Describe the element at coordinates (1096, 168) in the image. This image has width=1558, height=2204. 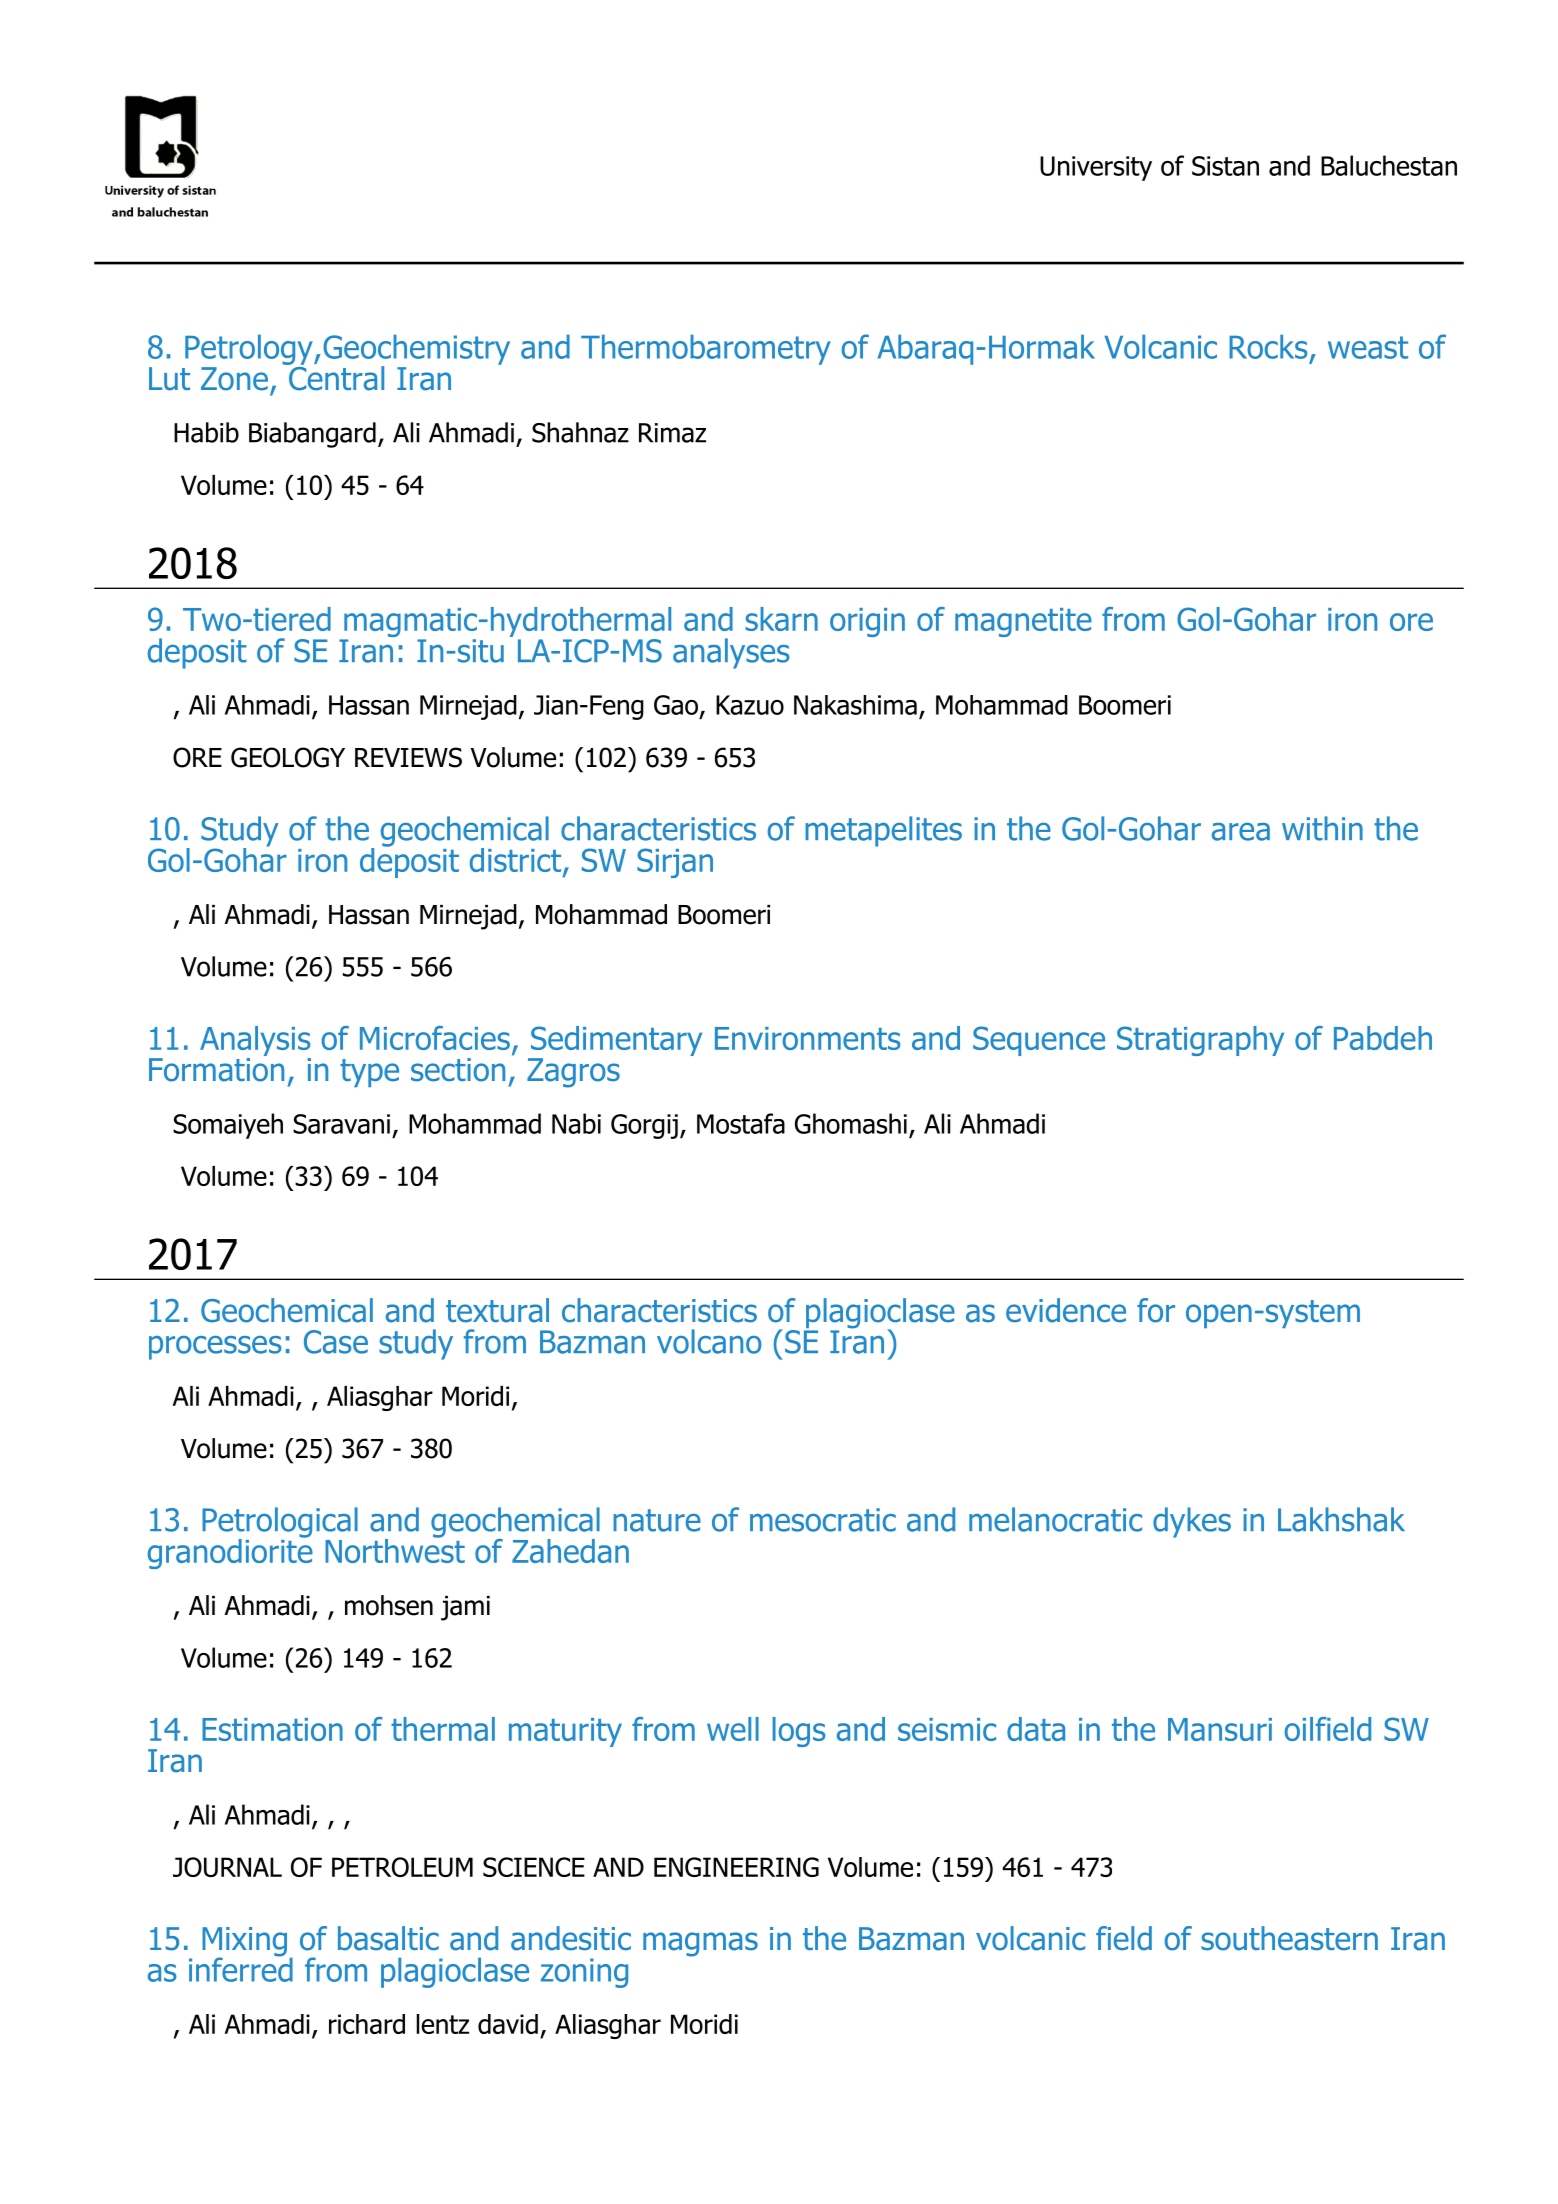
I see `University` at that location.
